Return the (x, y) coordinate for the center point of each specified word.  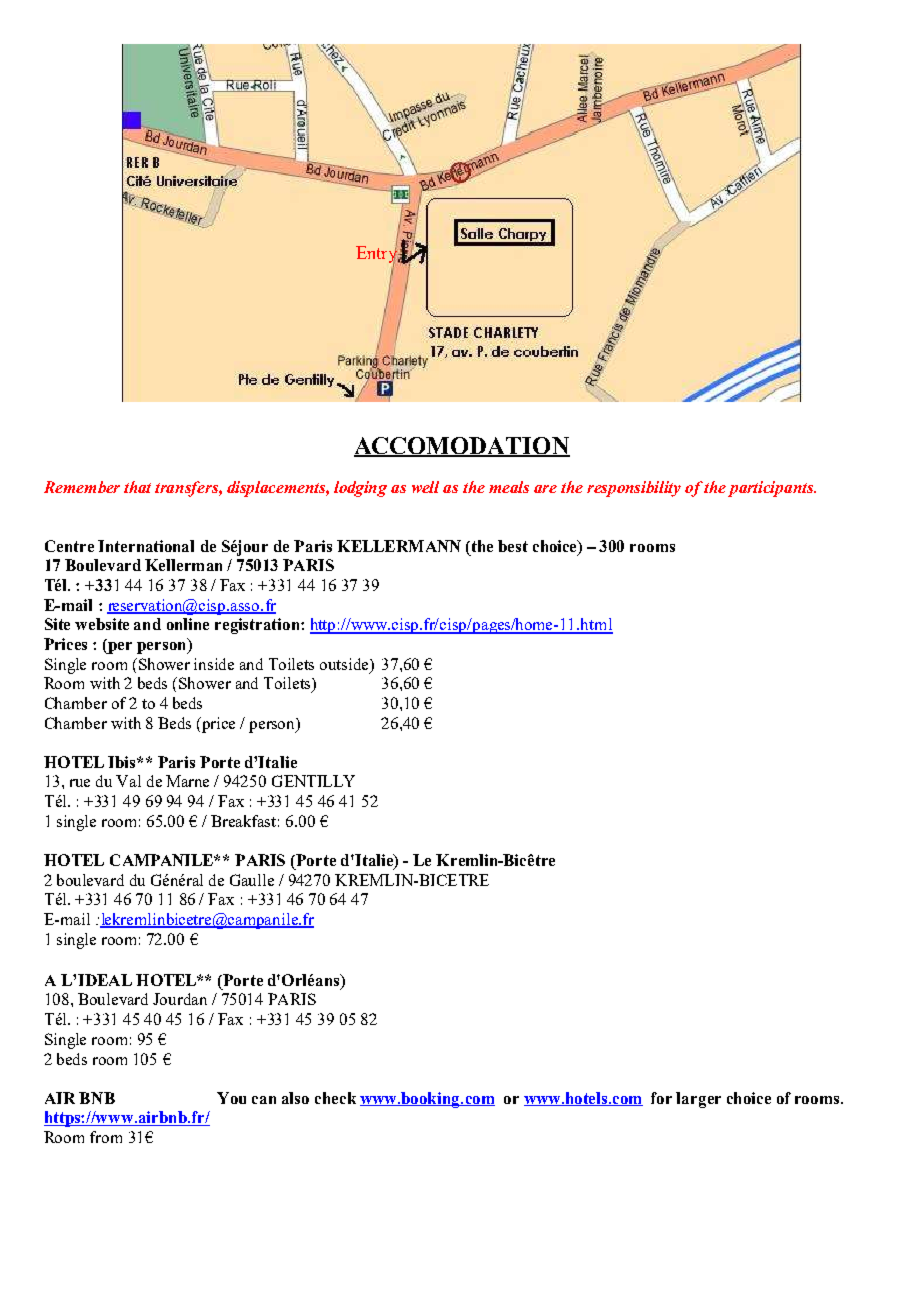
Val (128, 781)
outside (345, 664)
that (137, 487)
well (425, 487)
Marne (187, 781)
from (106, 1137)
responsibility (634, 489)
